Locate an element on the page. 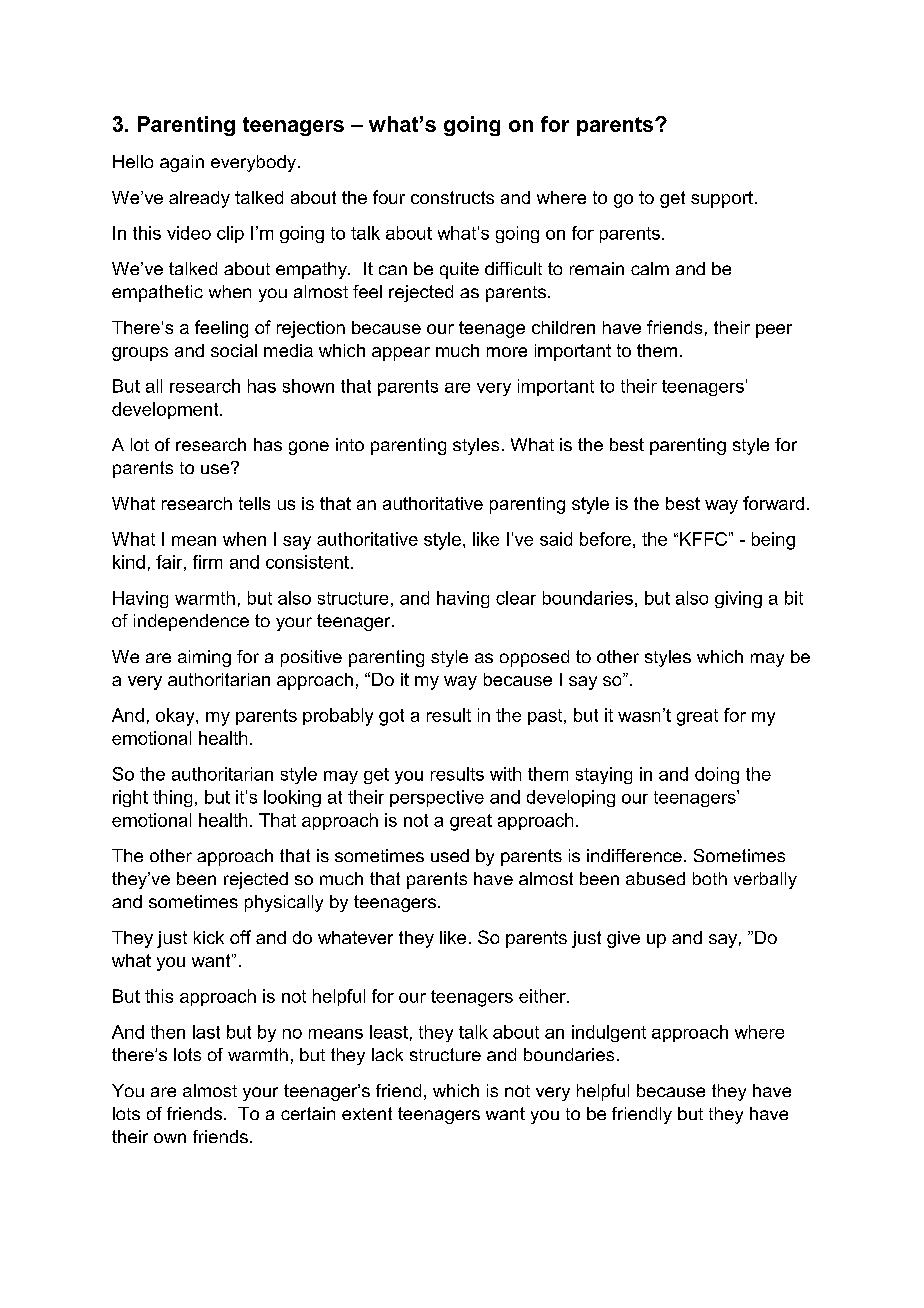  already is located at coordinates (199, 199).
